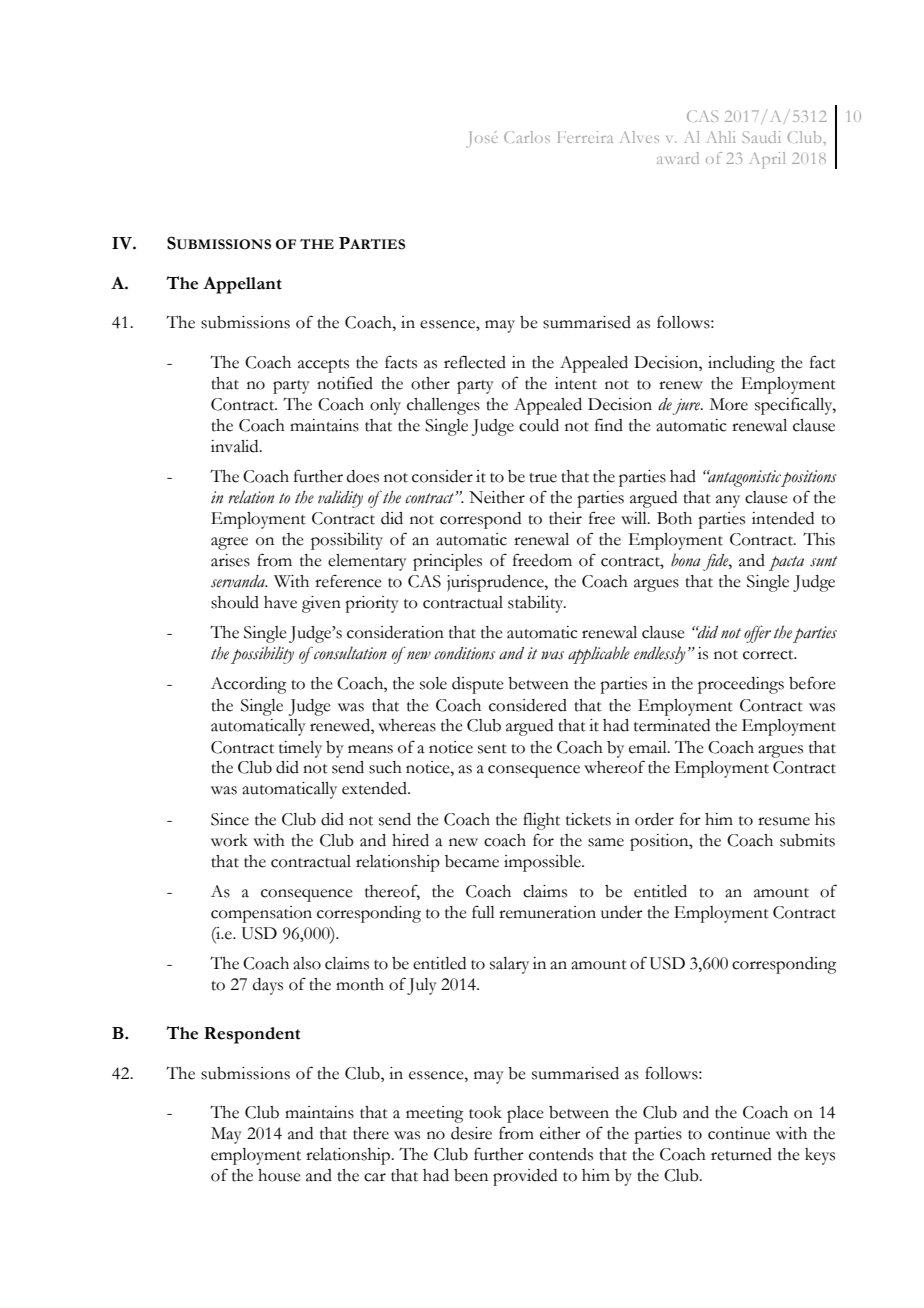  Describe the element at coordinates (279, 1175) in the document. I see `house` at that location.
